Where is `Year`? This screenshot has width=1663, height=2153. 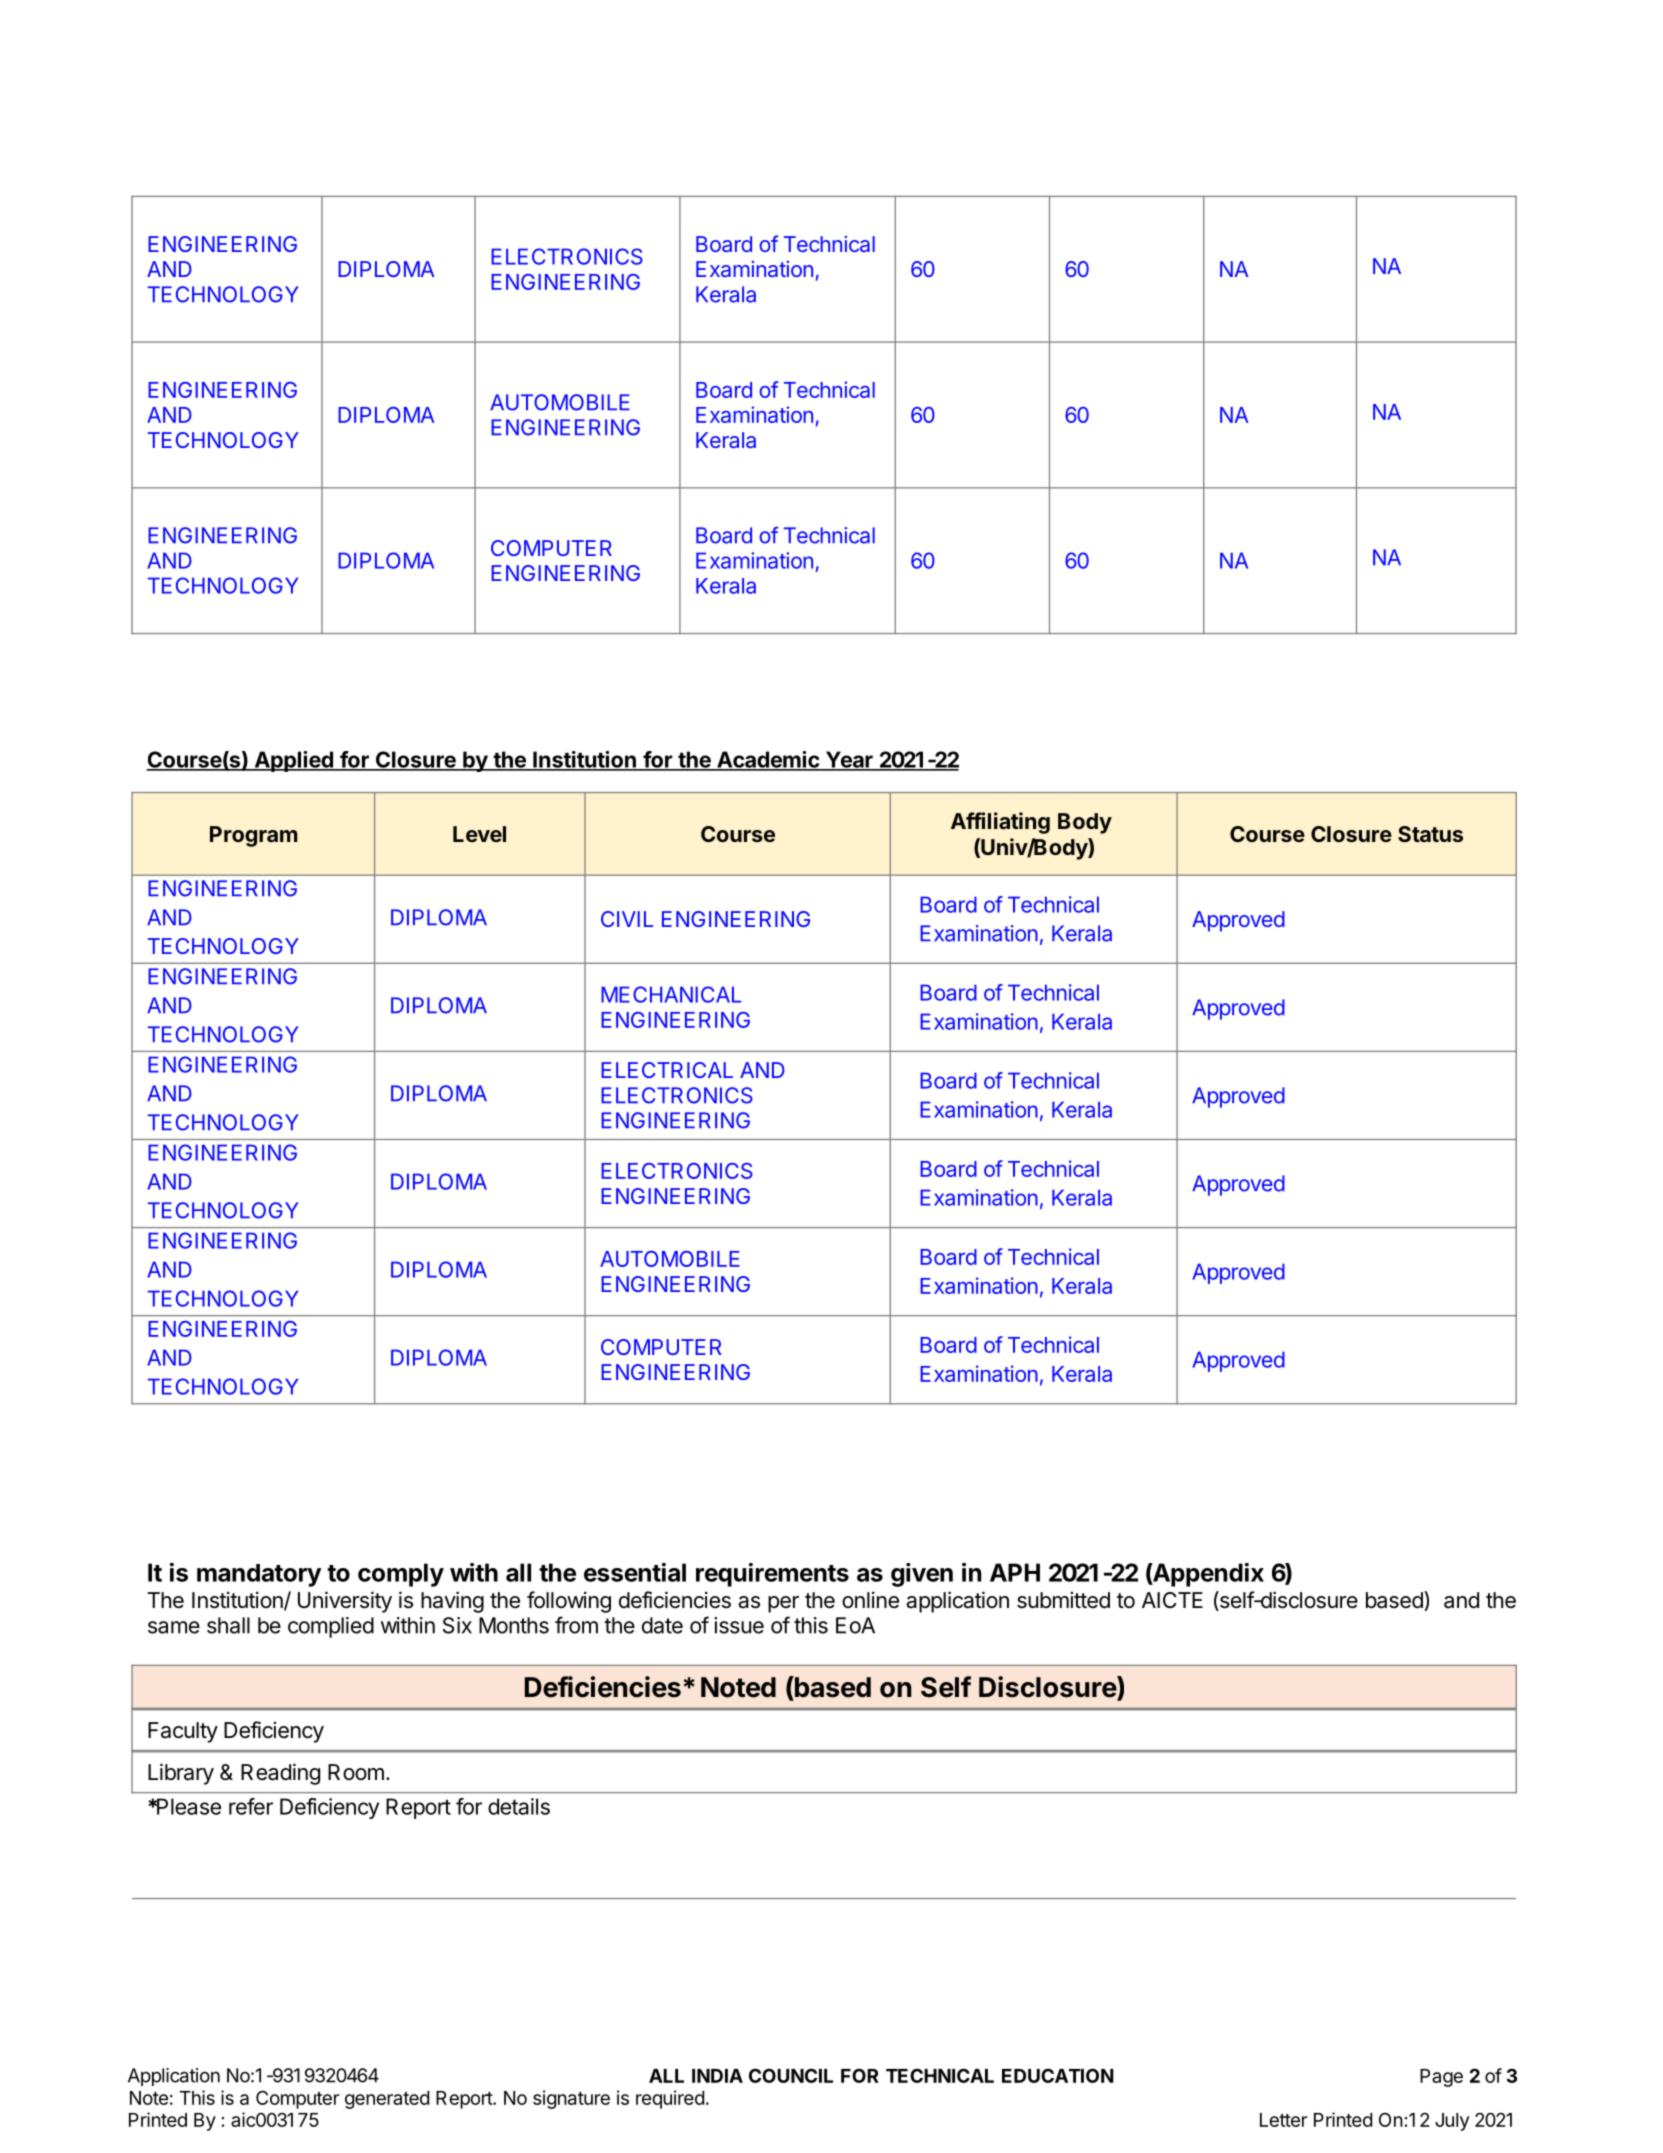 Year is located at coordinates (849, 760).
